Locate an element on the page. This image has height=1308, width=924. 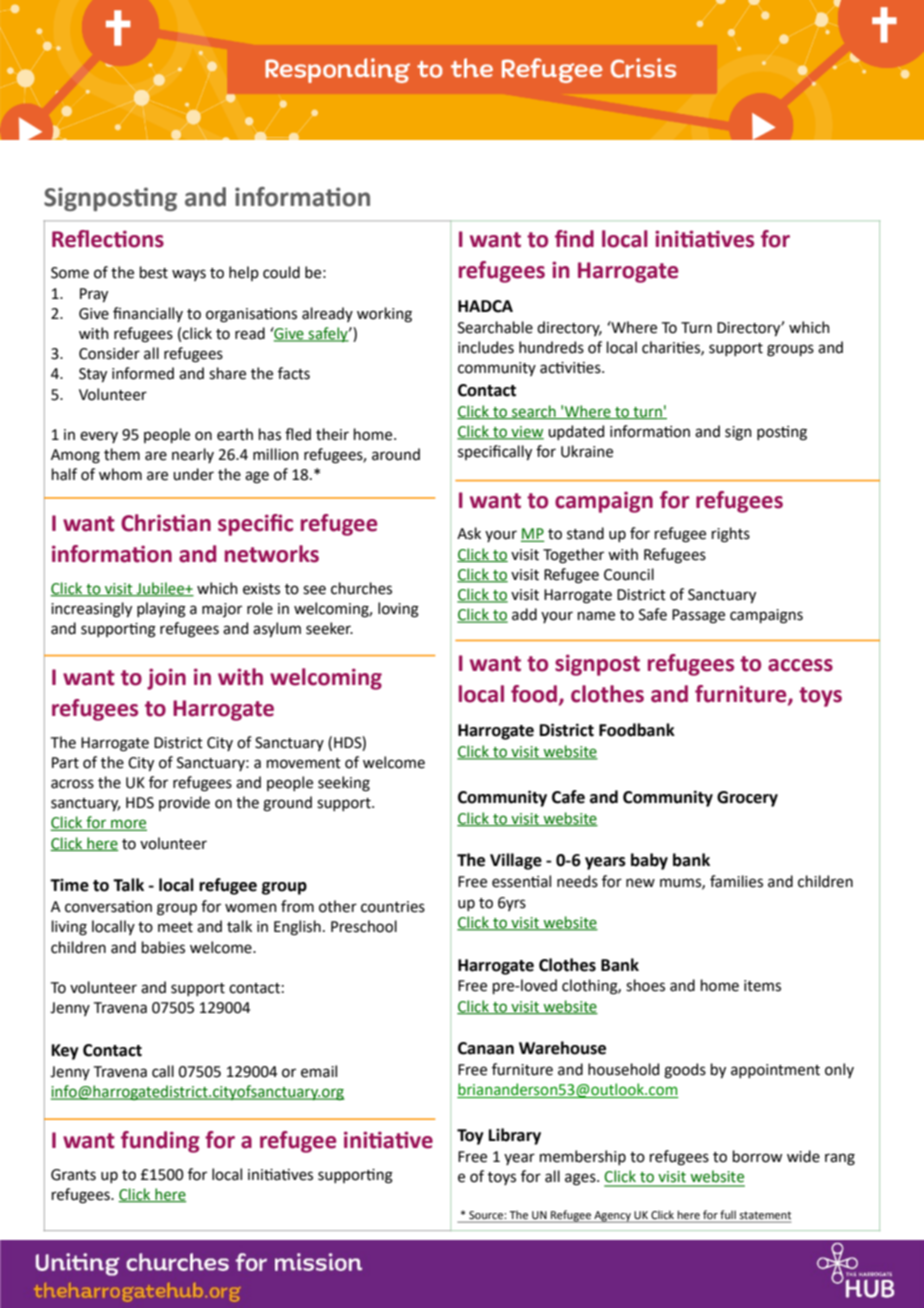
under is located at coordinates (193, 474).
